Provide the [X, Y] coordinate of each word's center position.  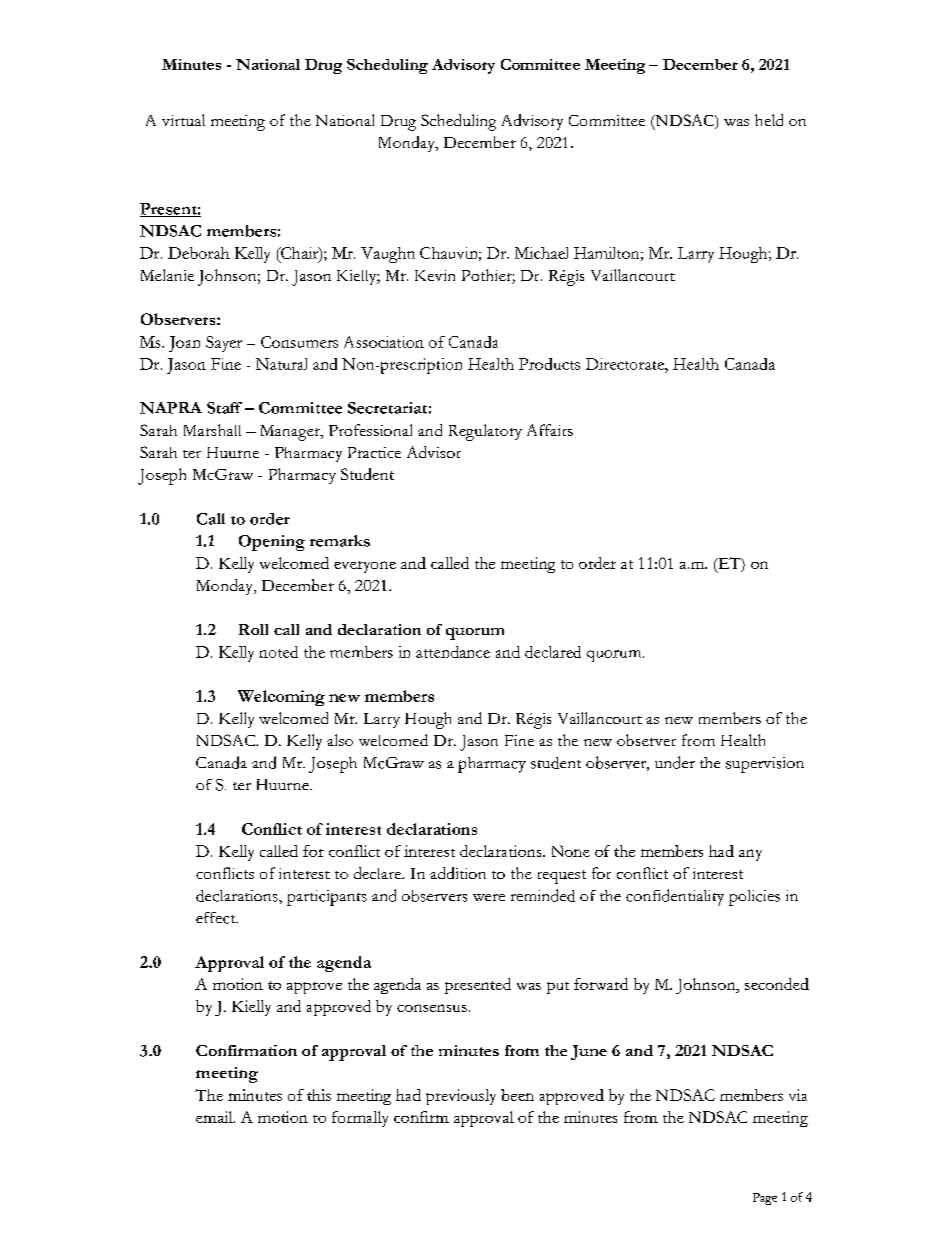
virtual [183, 120]
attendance [453, 652]
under [675, 762]
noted [278, 652]
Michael [541, 253]
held [769, 120]
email [215, 1117]
